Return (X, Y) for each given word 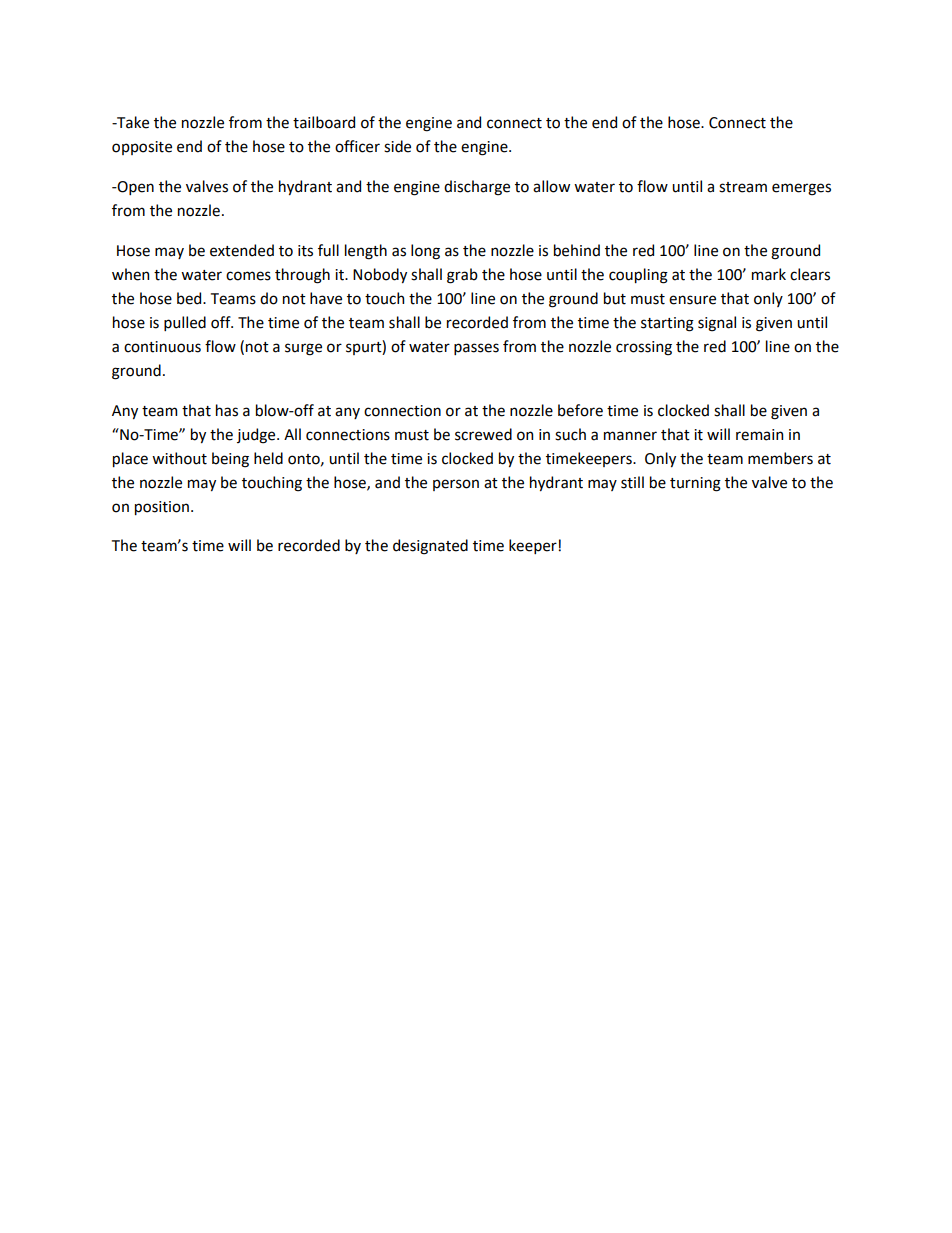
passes (476, 349)
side (397, 146)
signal (717, 324)
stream (743, 187)
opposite (142, 148)
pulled (185, 323)
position (162, 508)
